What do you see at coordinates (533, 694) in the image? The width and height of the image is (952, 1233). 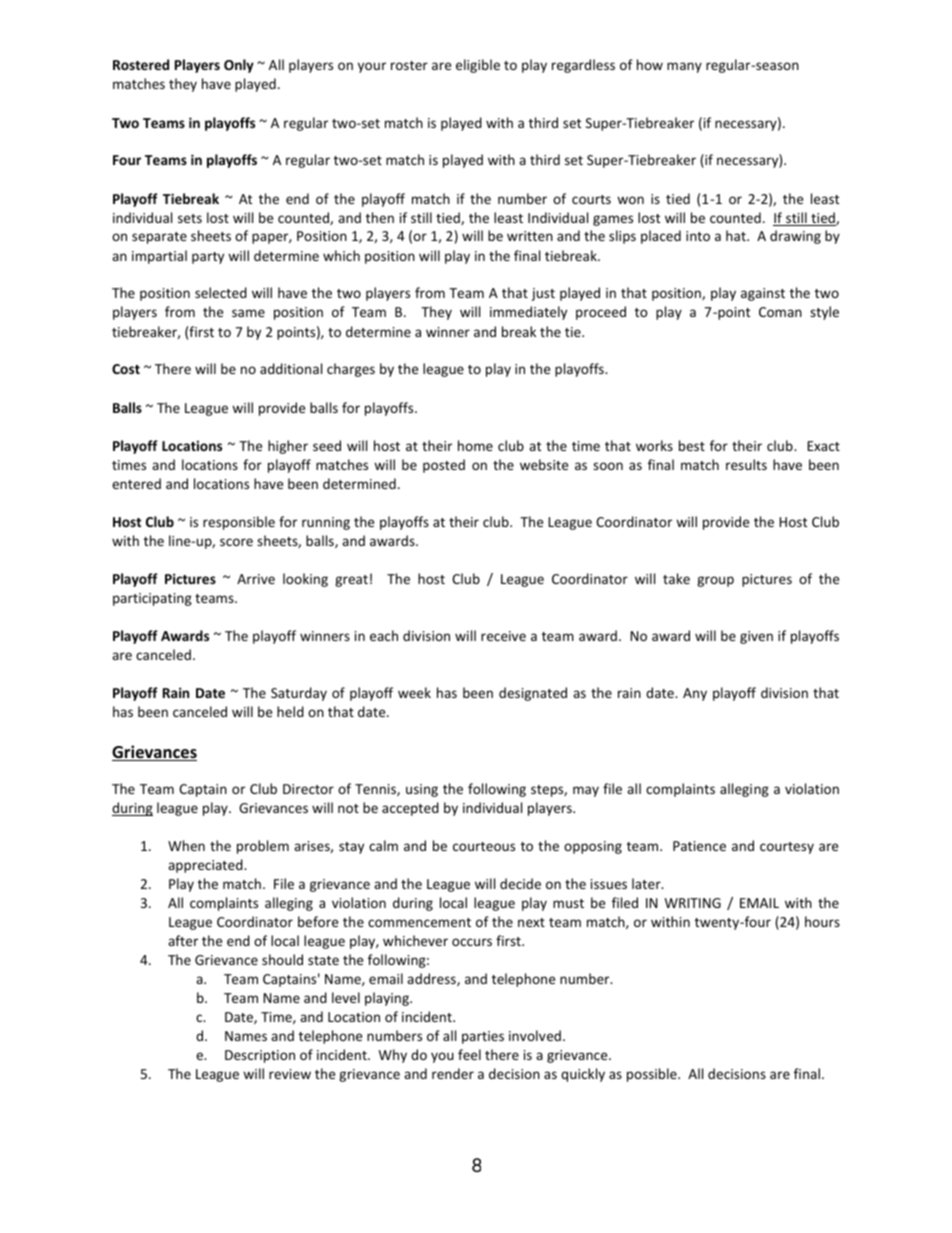 I see `designated` at bounding box center [533, 694].
